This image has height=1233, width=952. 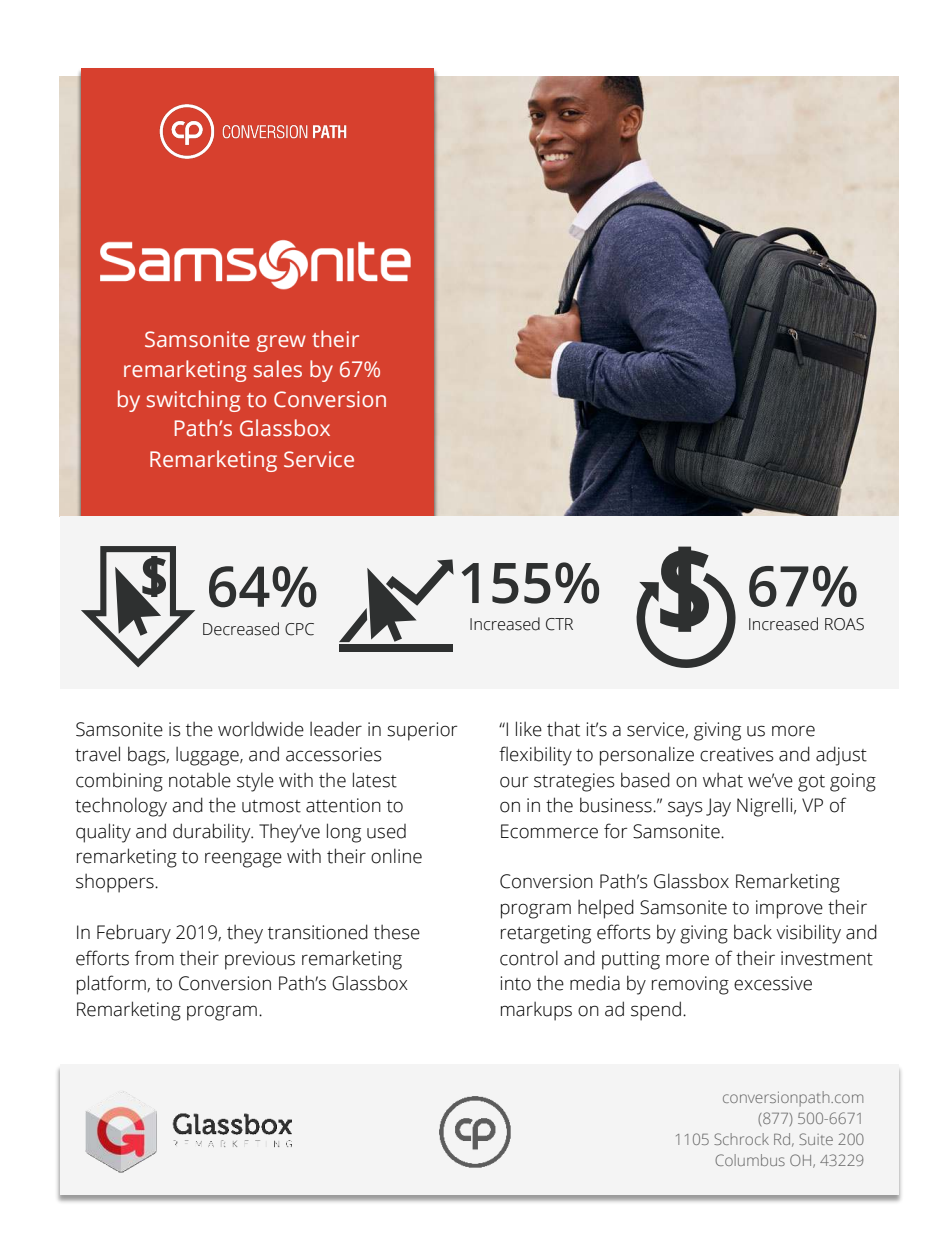 What do you see at coordinates (278, 369) in the image?
I see `sales` at bounding box center [278, 369].
